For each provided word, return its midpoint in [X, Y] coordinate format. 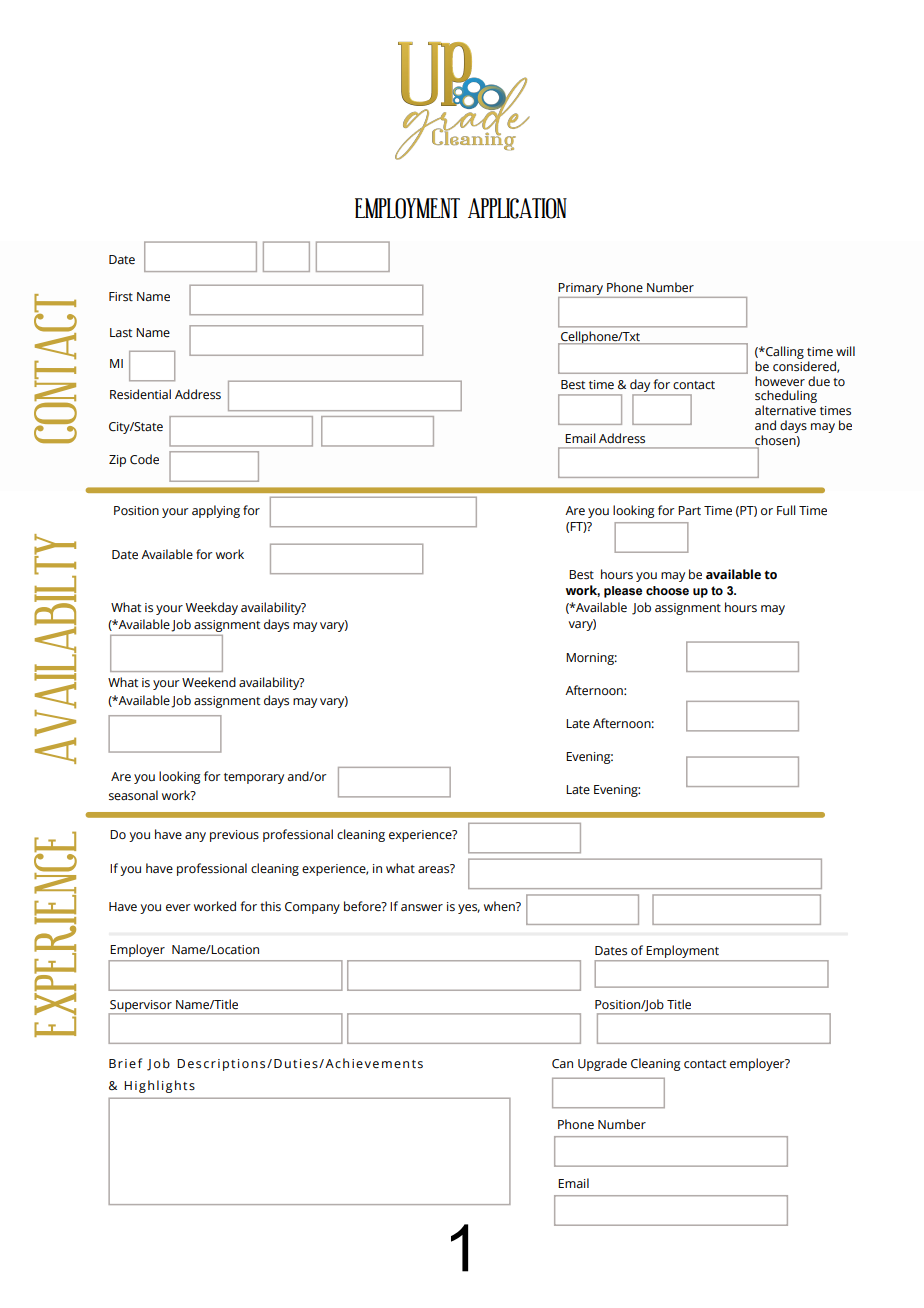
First [121, 297]
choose [667, 590]
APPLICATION [517, 208]
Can [562, 1064]
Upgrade [602, 1064]
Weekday [212, 608]
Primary [581, 290]
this [270, 906]
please [623, 592]
